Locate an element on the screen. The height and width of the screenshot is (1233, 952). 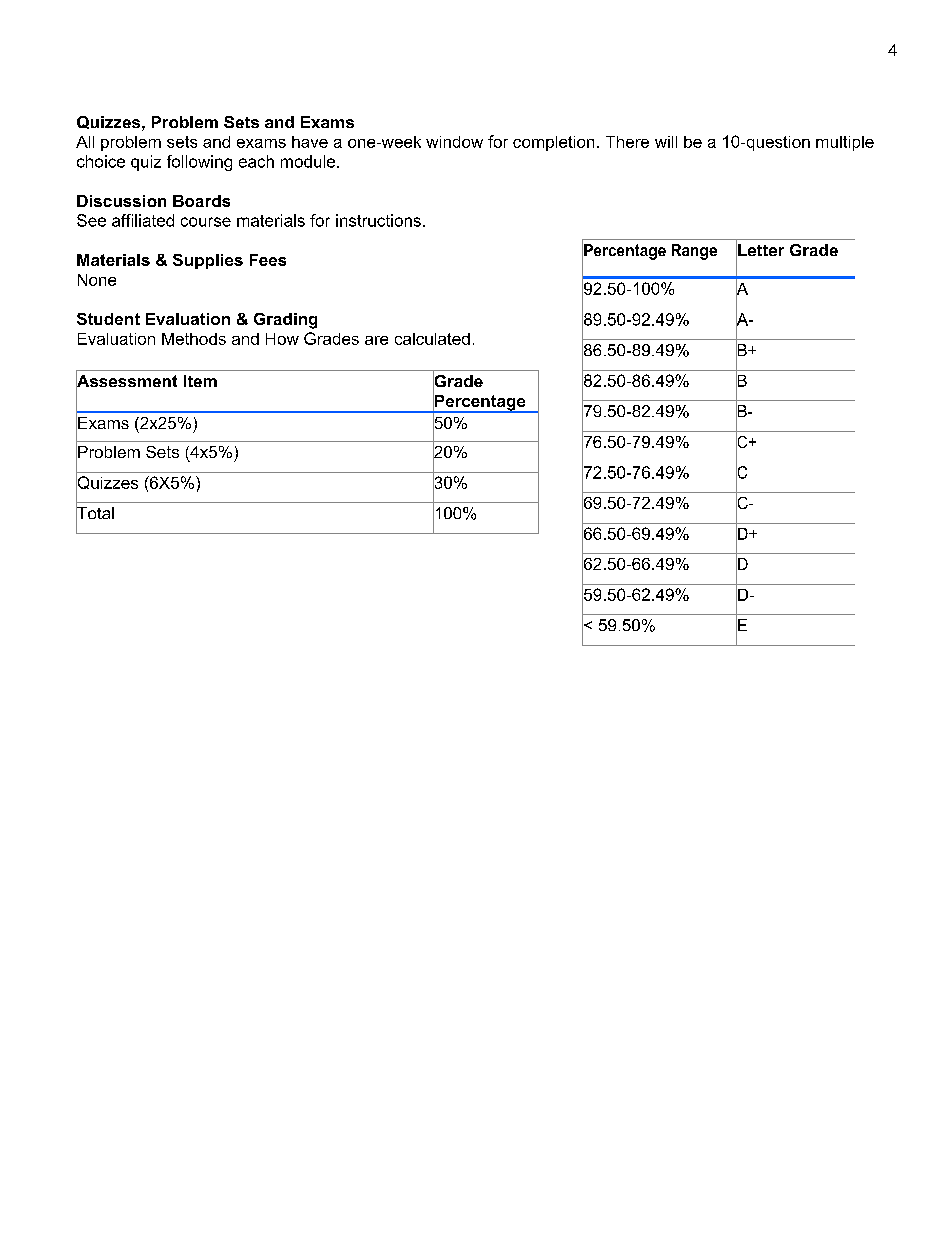
Range is located at coordinates (694, 252).
